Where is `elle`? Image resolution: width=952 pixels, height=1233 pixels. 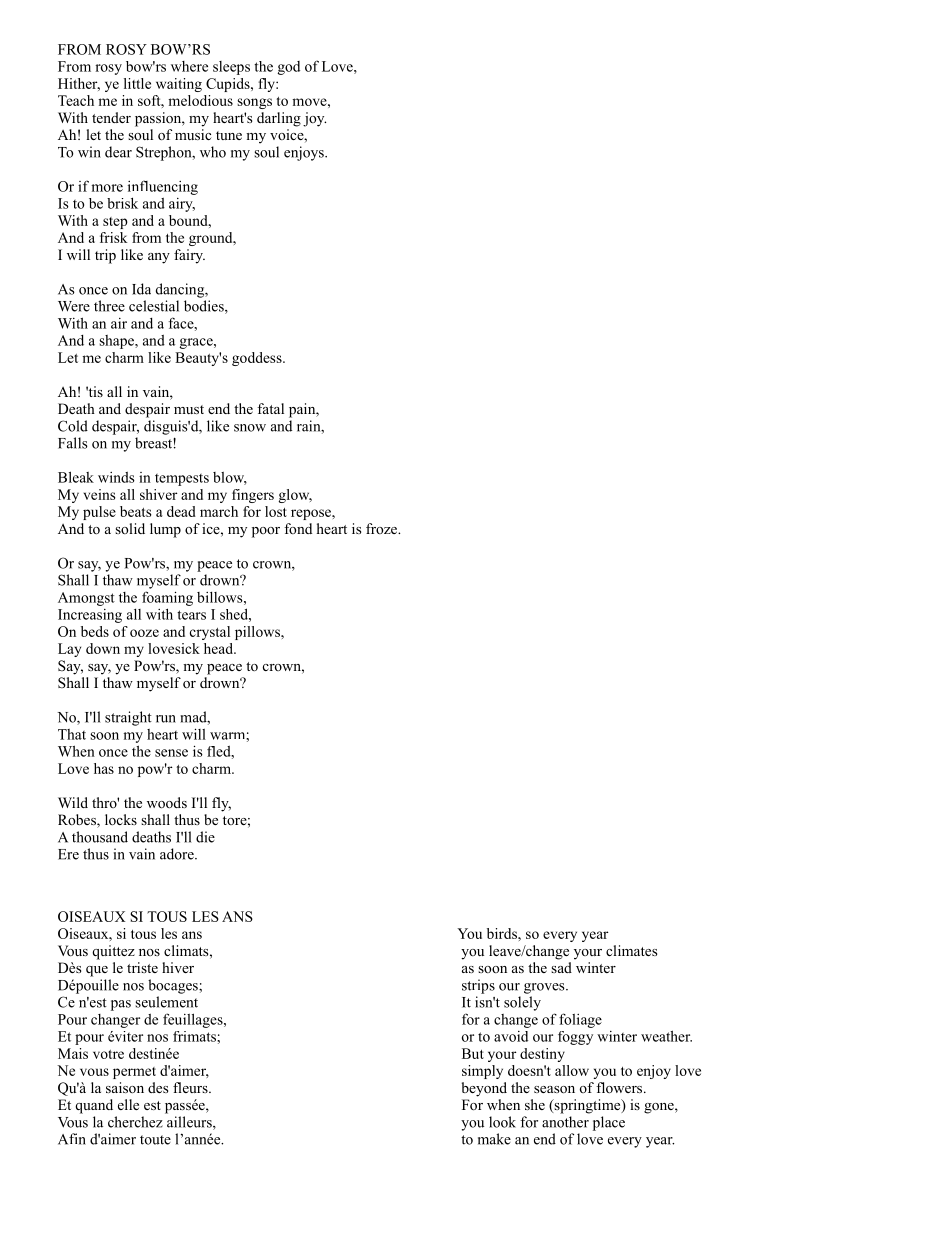 elle is located at coordinates (128, 1104).
